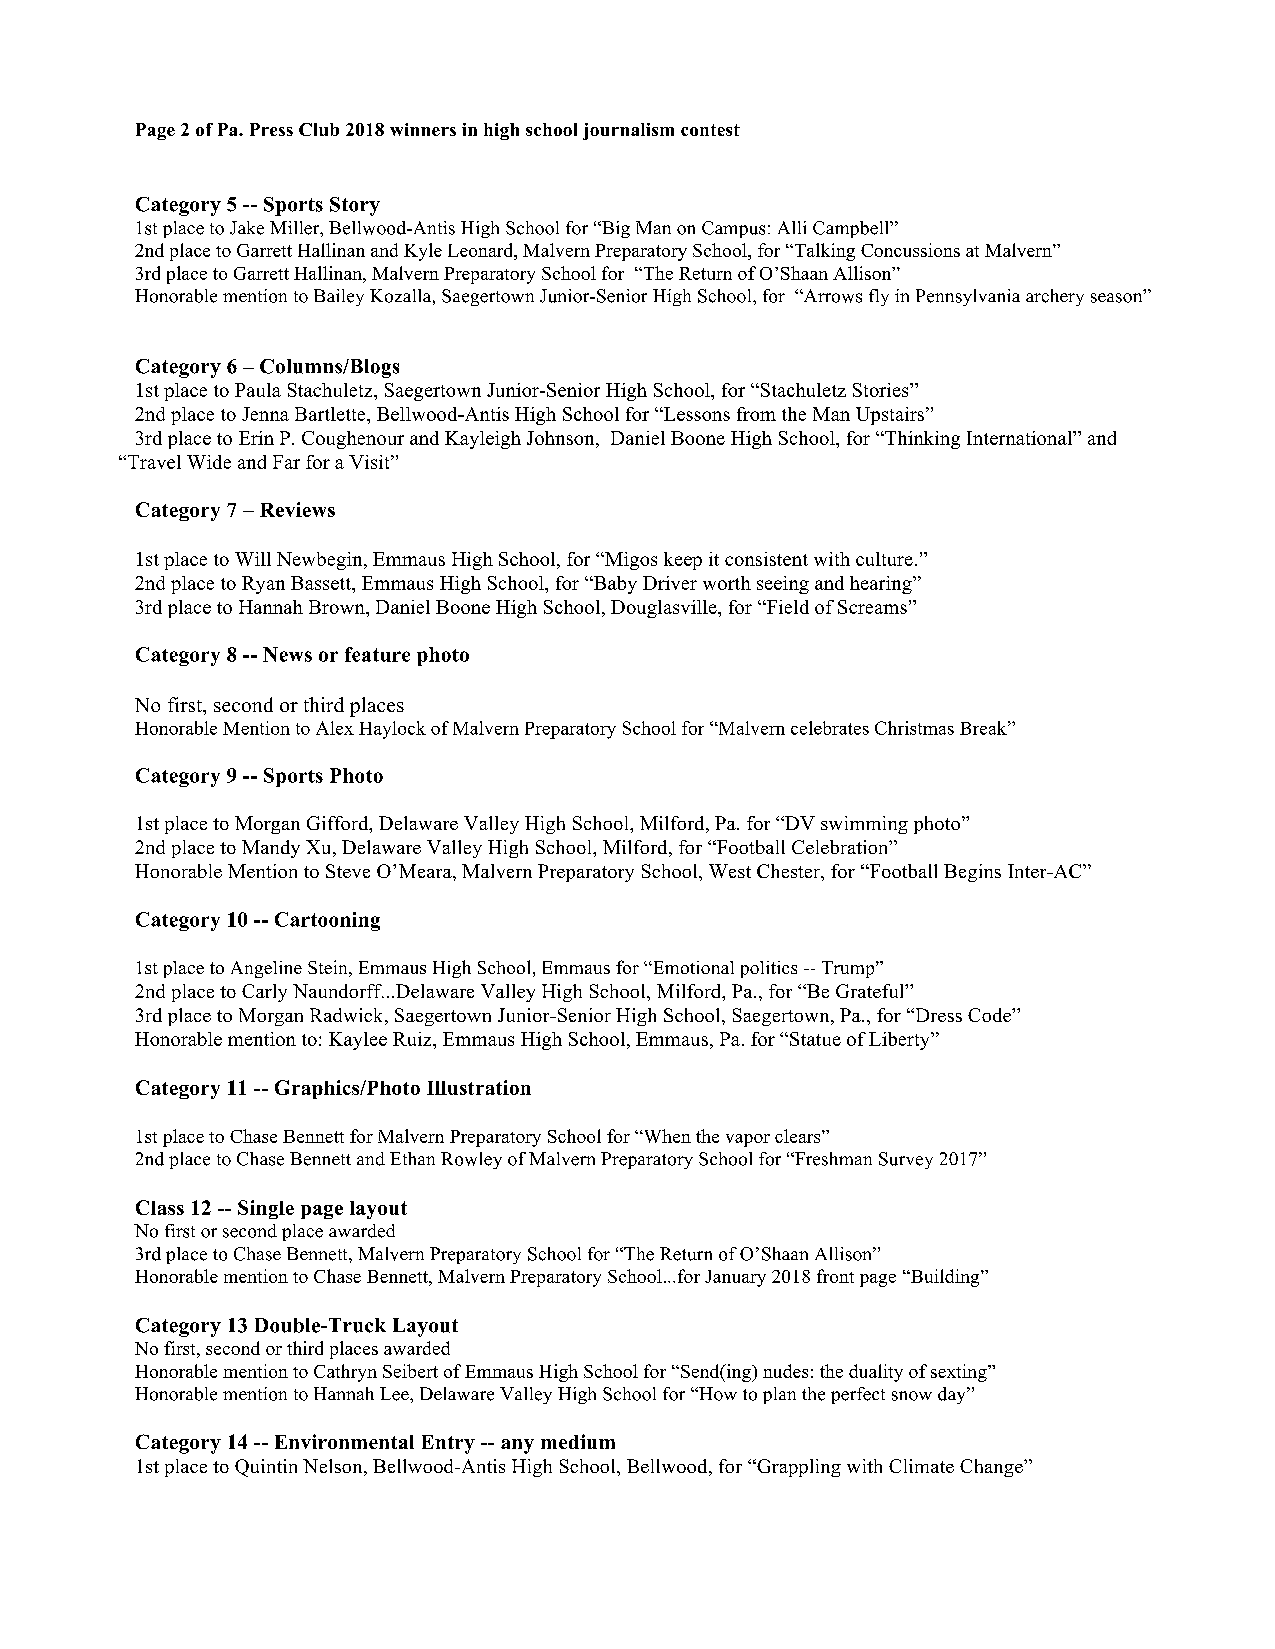 The width and height of the screenshot is (1275, 1649). Describe the element at coordinates (992, 1468) in the screenshot. I see `Change` at that location.
